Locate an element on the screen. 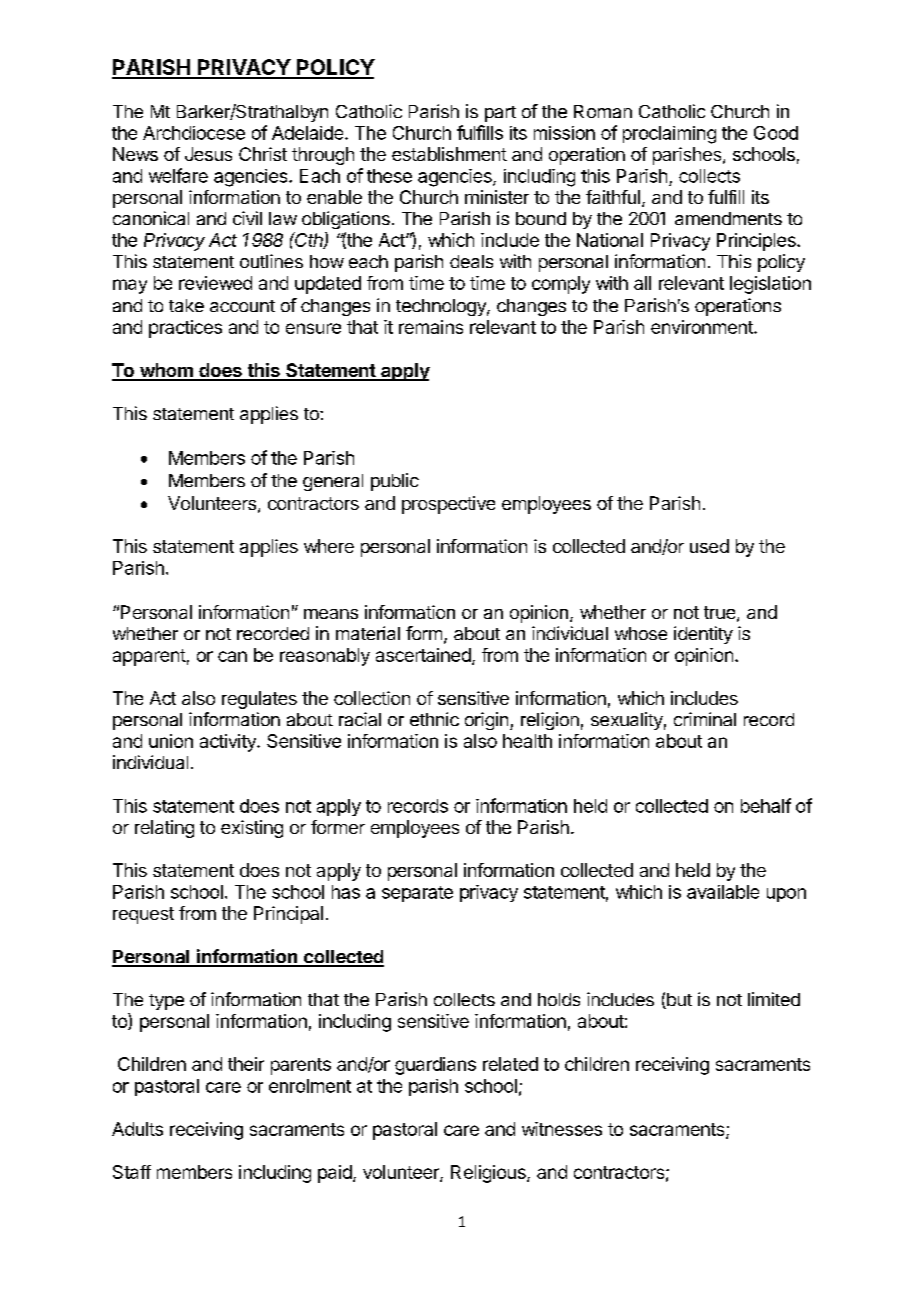 The width and height of the screenshot is (924, 1308). apparent is located at coordinates (149, 657).
